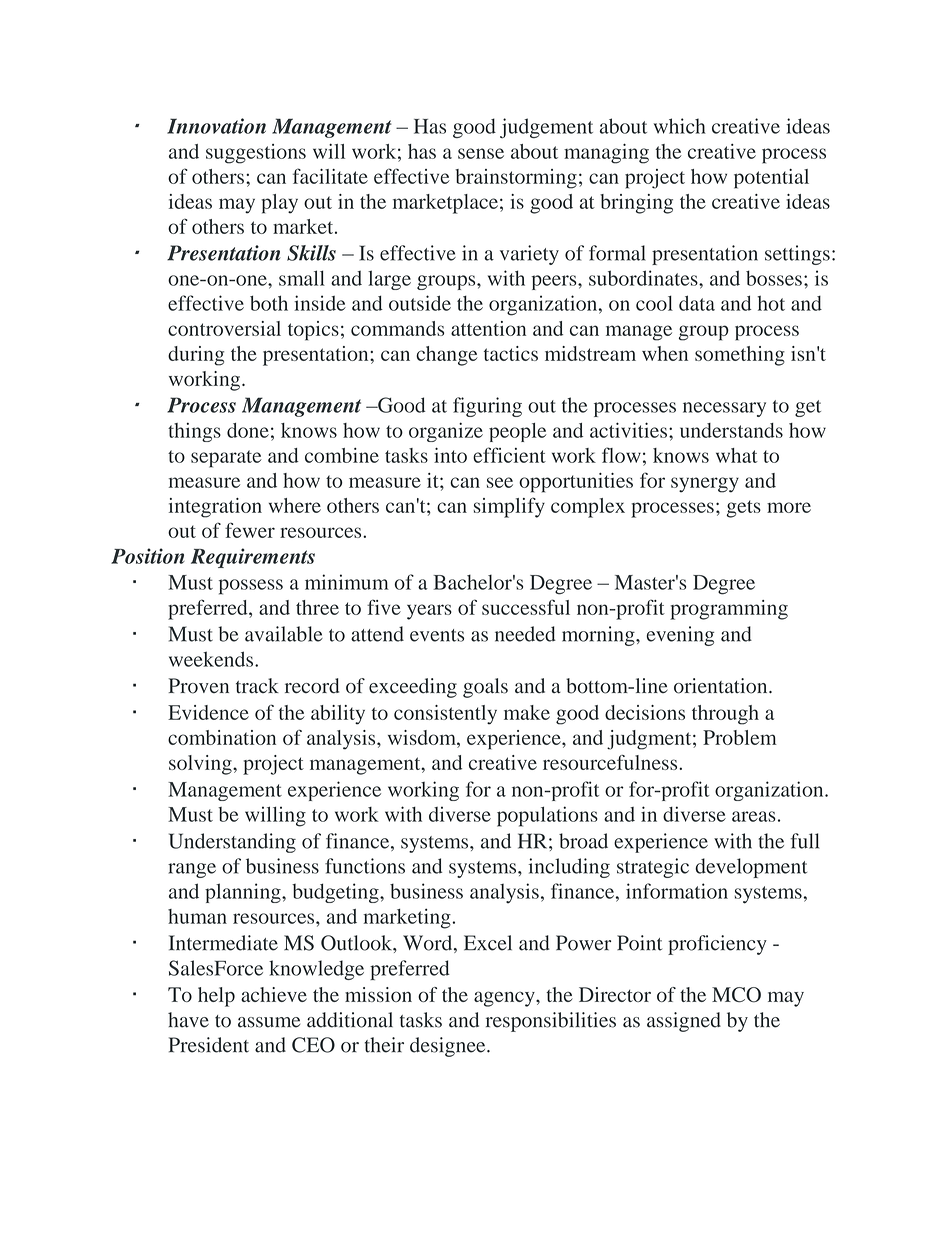 Image resolution: width=952 pixels, height=1233 pixels. Describe the element at coordinates (771, 179) in the document. I see `potential` at that location.
